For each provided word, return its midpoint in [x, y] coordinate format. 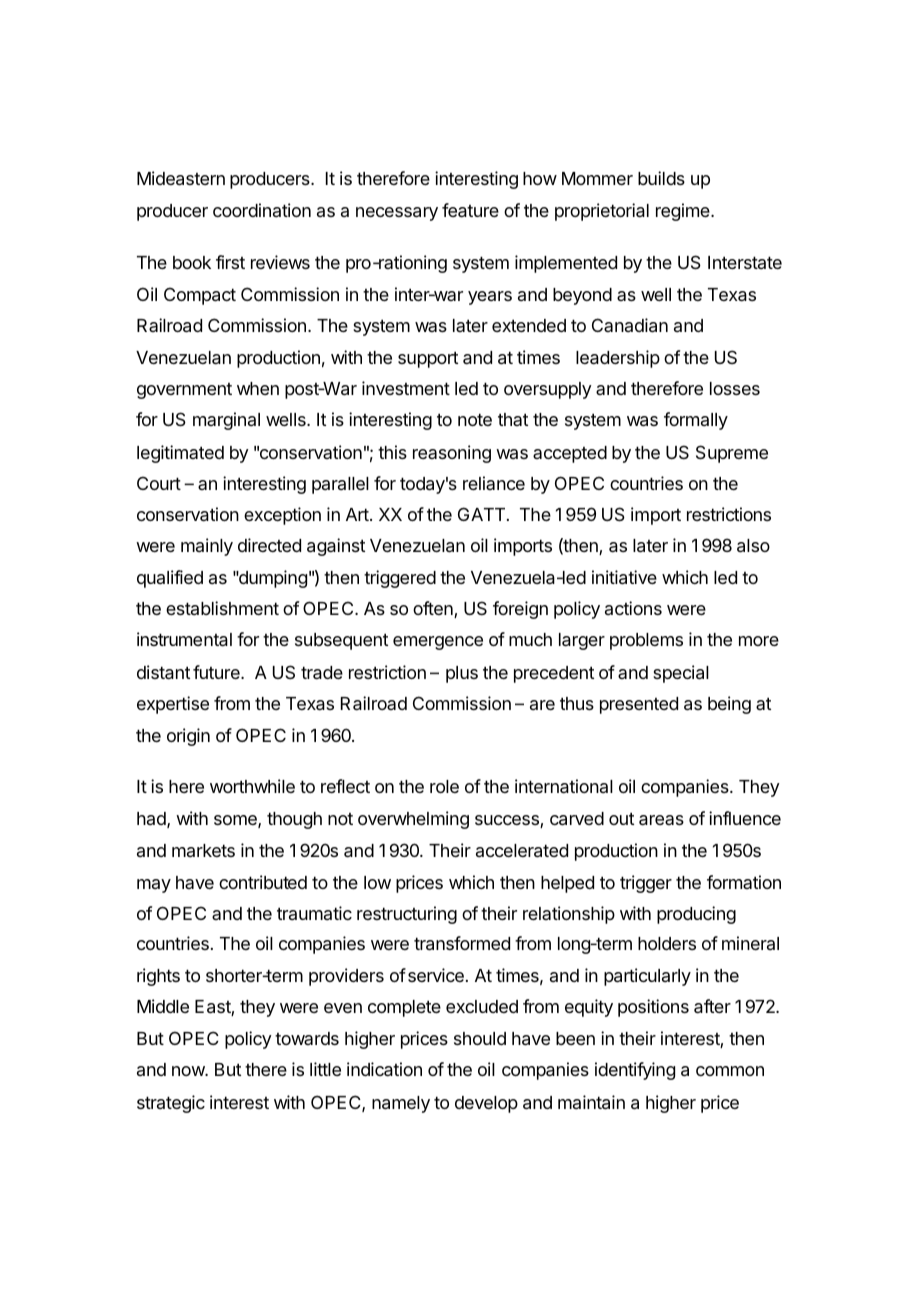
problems [646, 641]
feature [470, 210]
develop [486, 1104]
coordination [262, 210]
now [190, 1071]
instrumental [184, 639]
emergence [438, 643]
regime [683, 212]
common [730, 1071]
